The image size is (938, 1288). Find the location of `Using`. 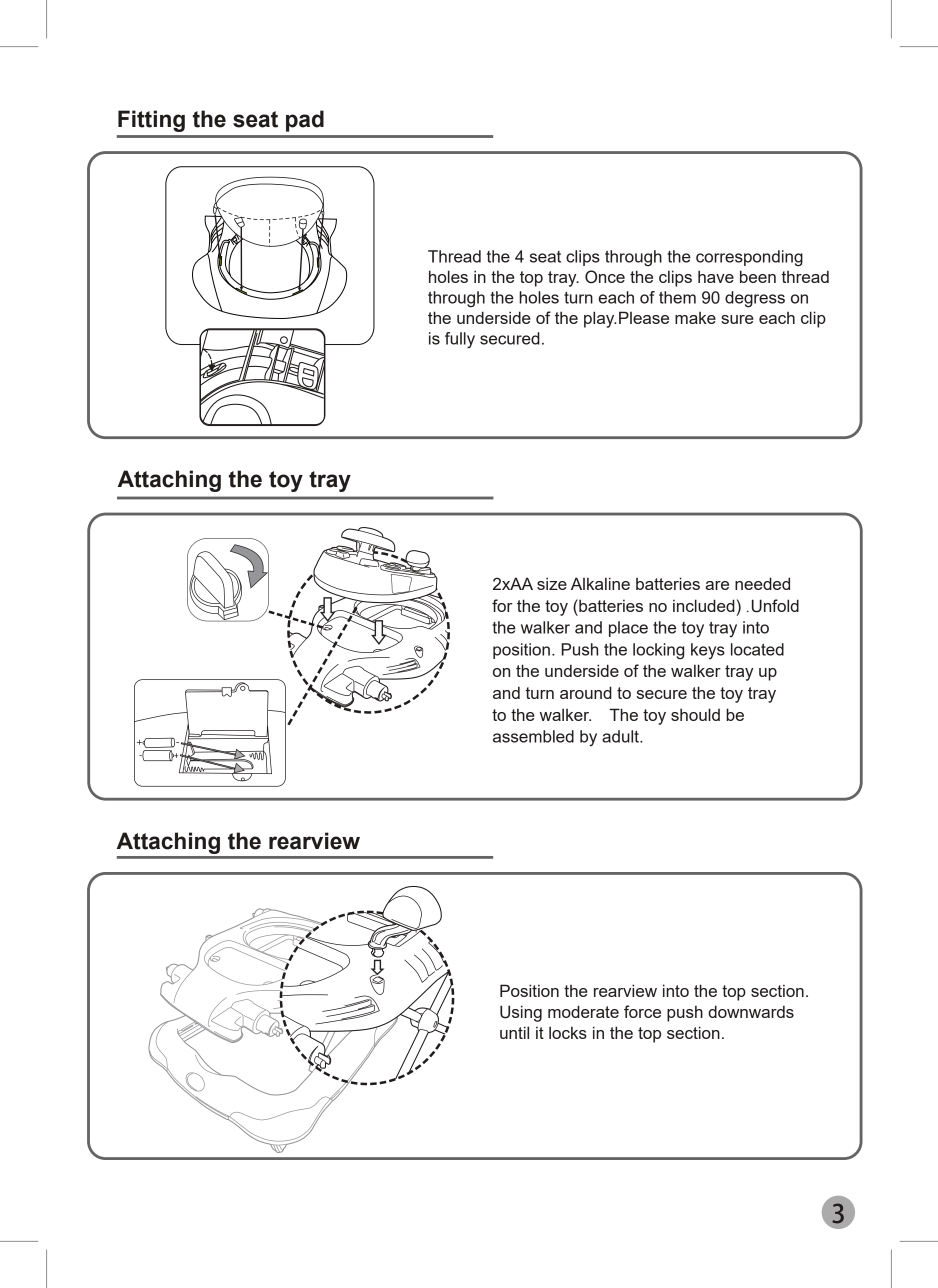

Using is located at coordinates (521, 1013).
